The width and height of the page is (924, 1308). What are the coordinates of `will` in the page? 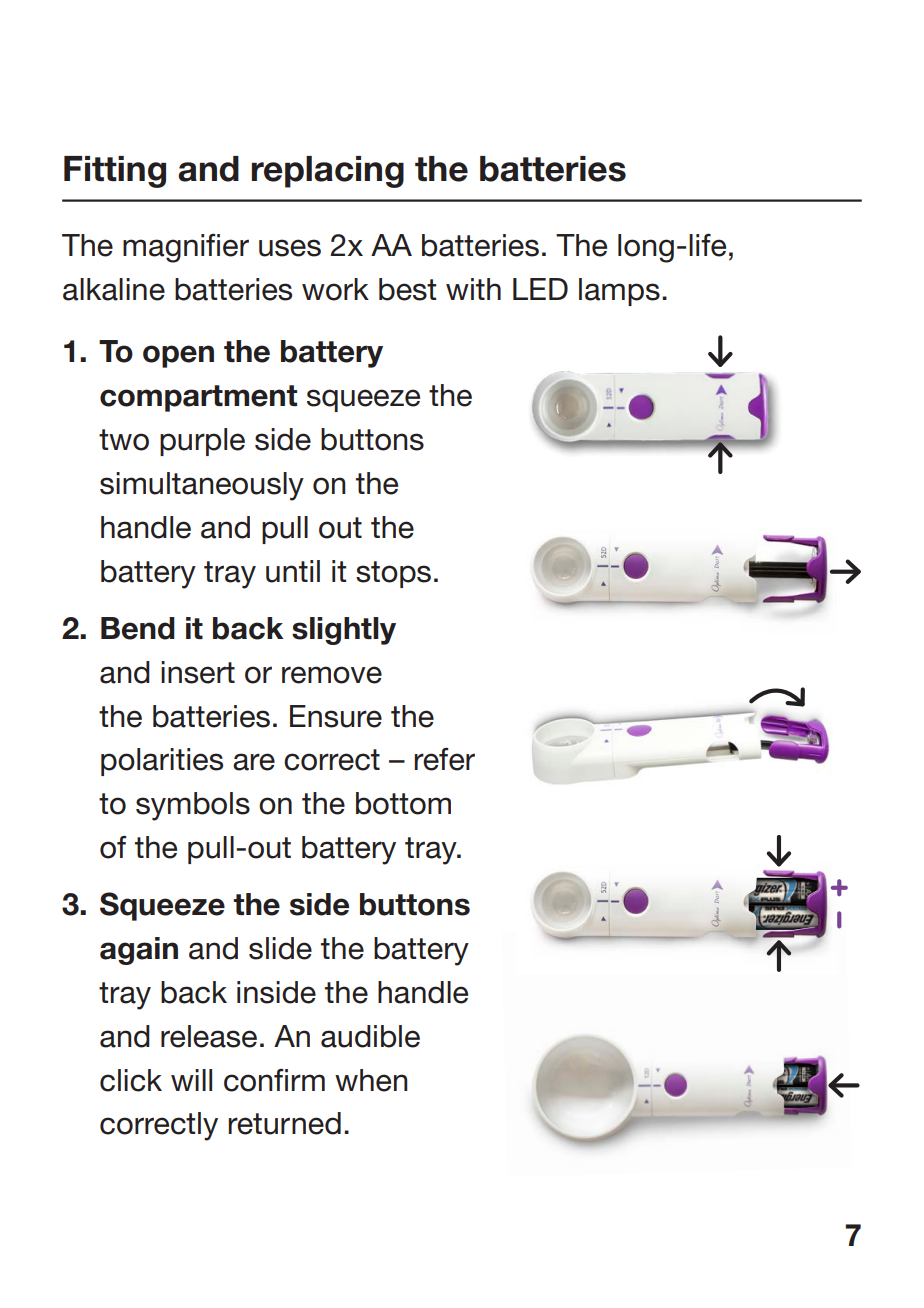 It's located at (191, 1080).
